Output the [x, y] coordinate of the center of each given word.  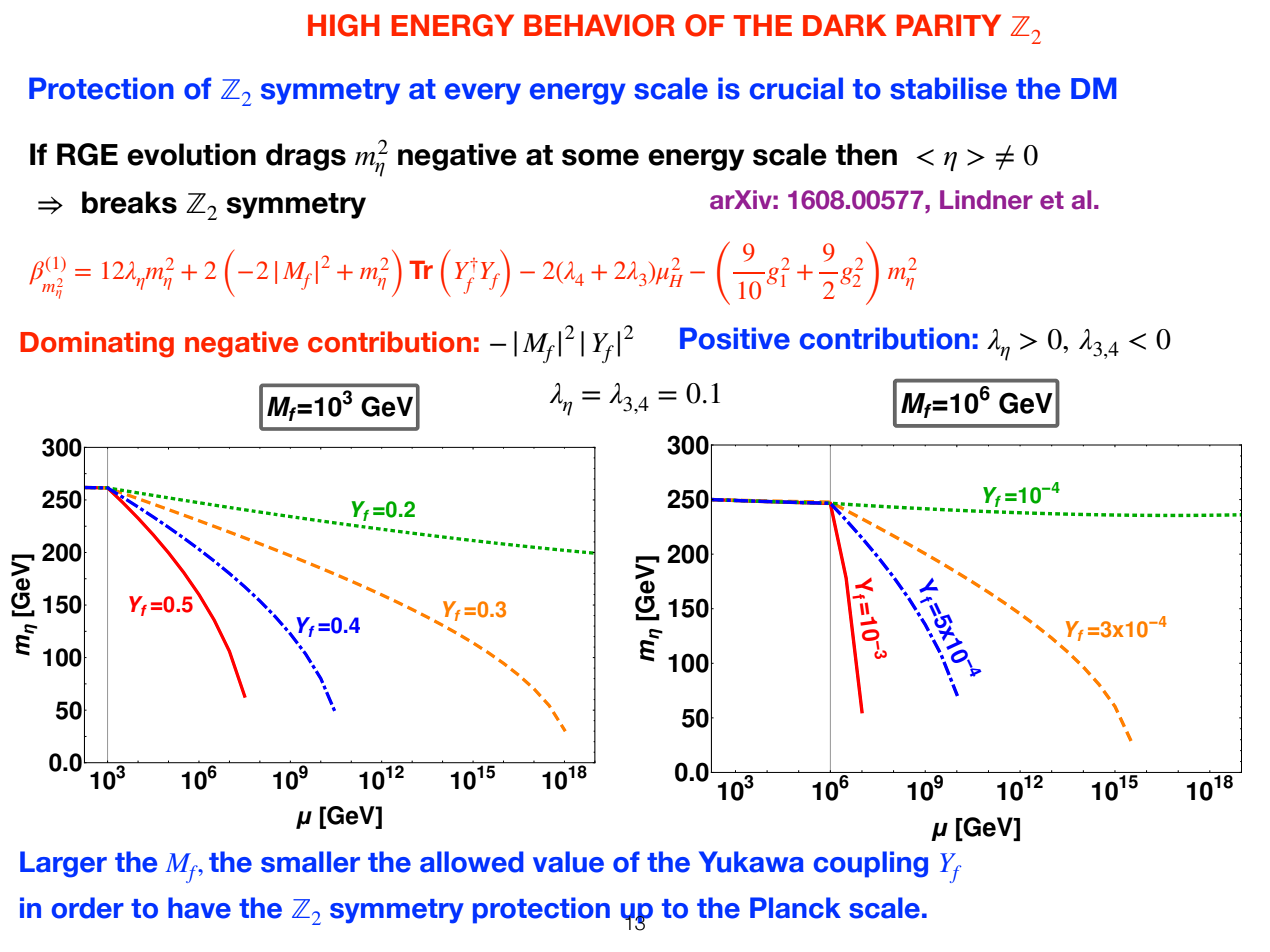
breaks [129, 202]
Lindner [986, 200]
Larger [63, 864]
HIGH [344, 25]
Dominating [97, 344]
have [199, 908]
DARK [845, 25]
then [866, 154]
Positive [735, 338]
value [568, 862]
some [600, 157]
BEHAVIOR [599, 25]
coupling [871, 864]
